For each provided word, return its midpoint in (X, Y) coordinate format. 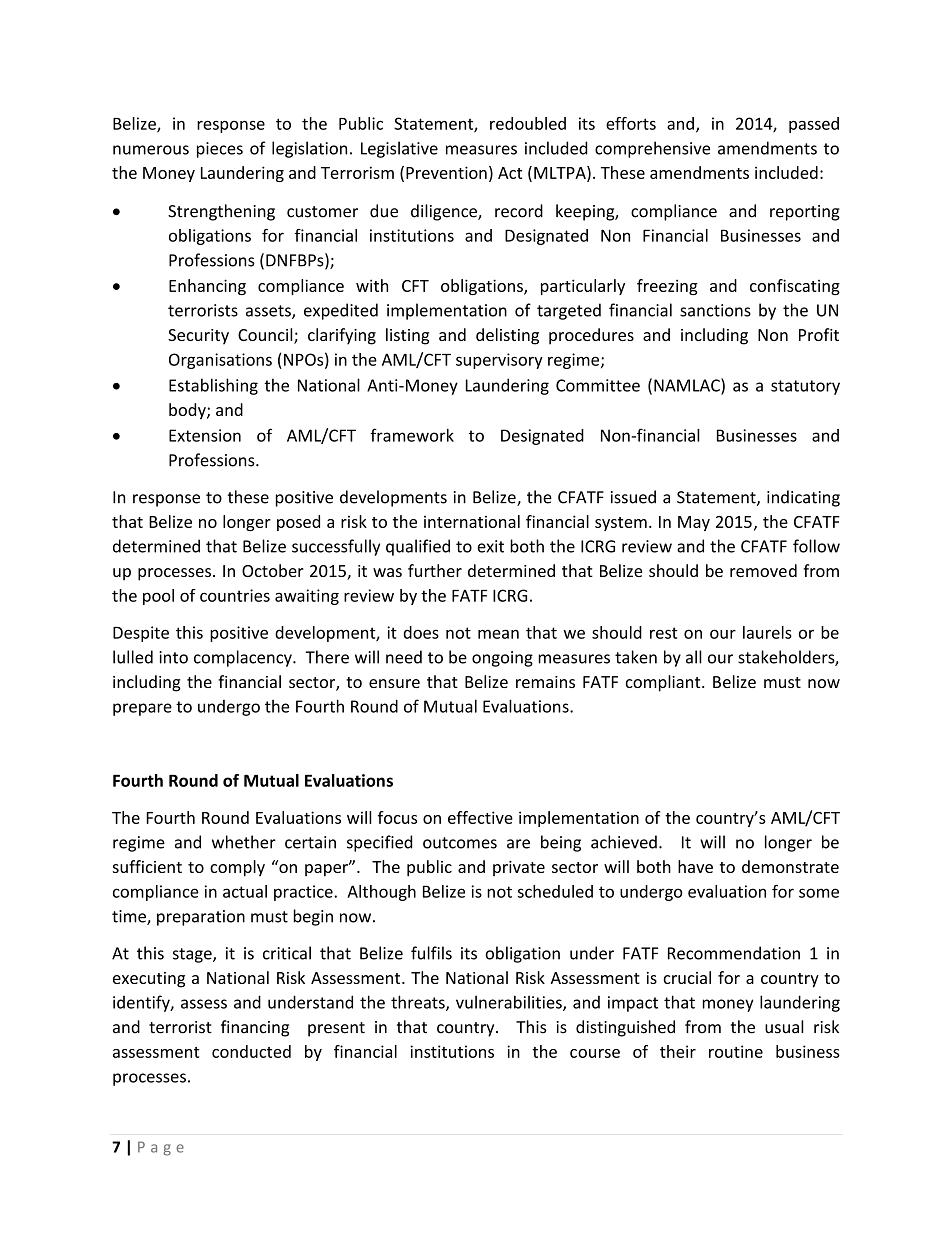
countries (235, 595)
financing (255, 1028)
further (435, 570)
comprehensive (652, 149)
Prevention (446, 172)
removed (763, 570)
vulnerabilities (510, 1003)
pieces (220, 150)
